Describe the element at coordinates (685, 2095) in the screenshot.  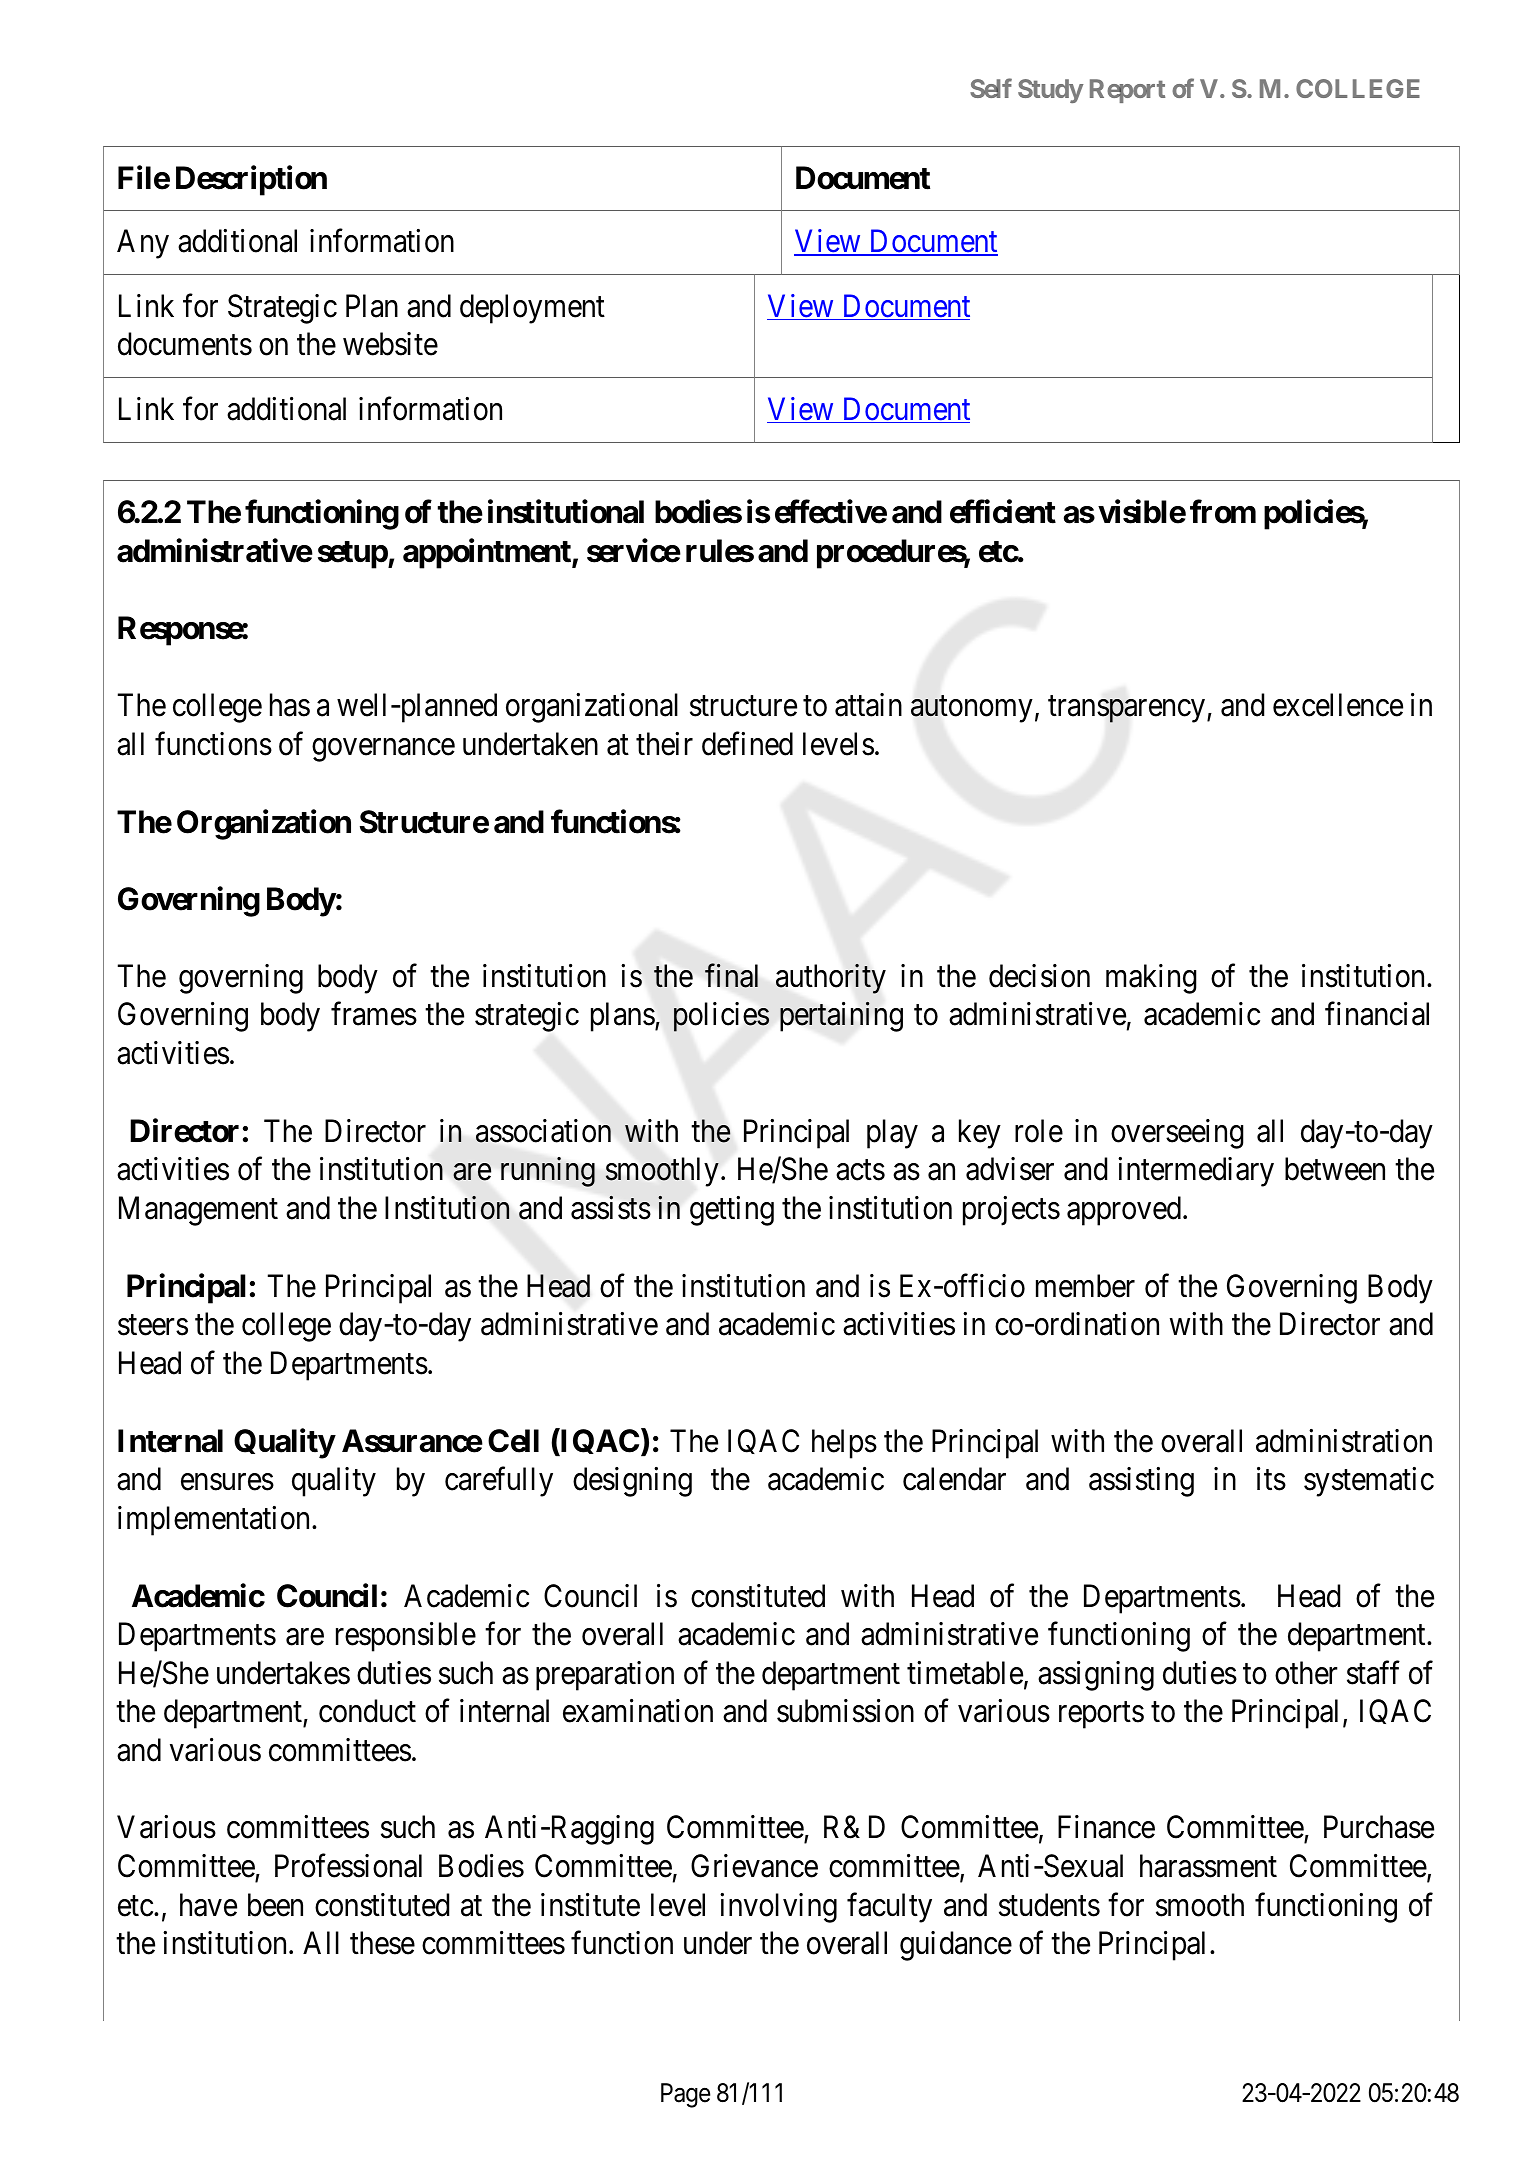
I see `Page` at that location.
